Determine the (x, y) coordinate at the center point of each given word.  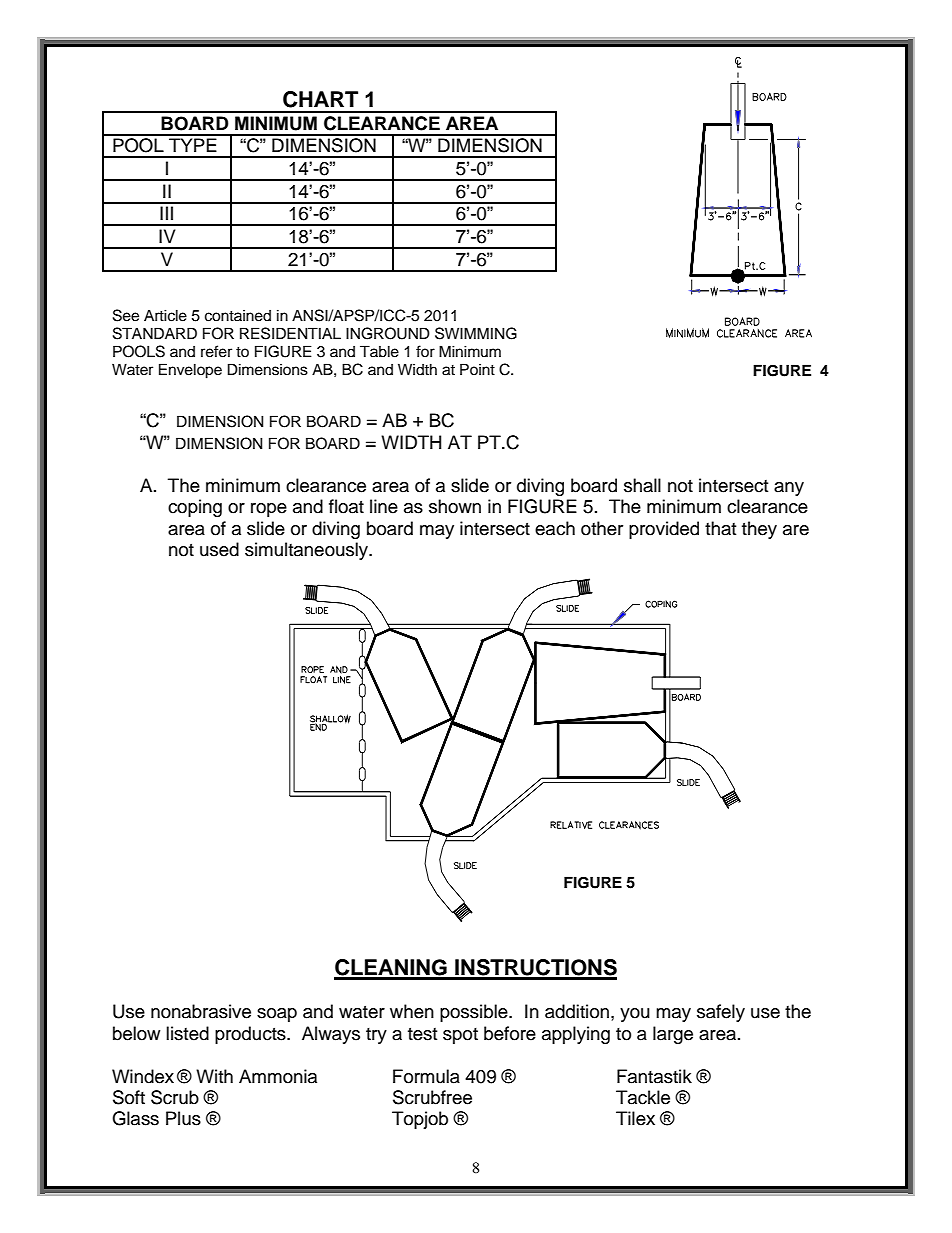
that (720, 528)
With (214, 1076)
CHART (320, 99)
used (219, 549)
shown (455, 506)
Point (477, 369)
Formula (426, 1076)
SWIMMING (476, 333)
